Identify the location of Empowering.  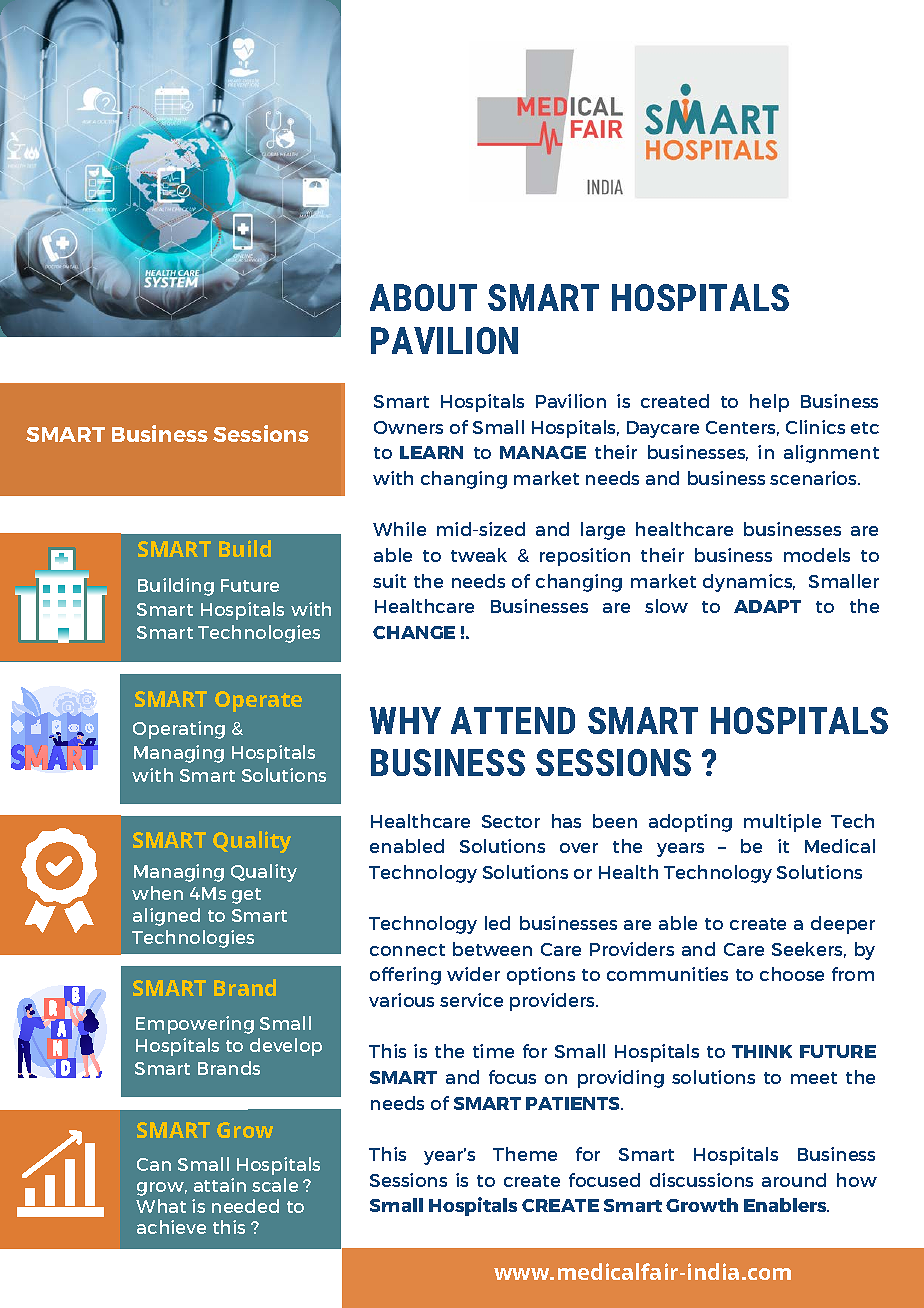
(195, 1025).
